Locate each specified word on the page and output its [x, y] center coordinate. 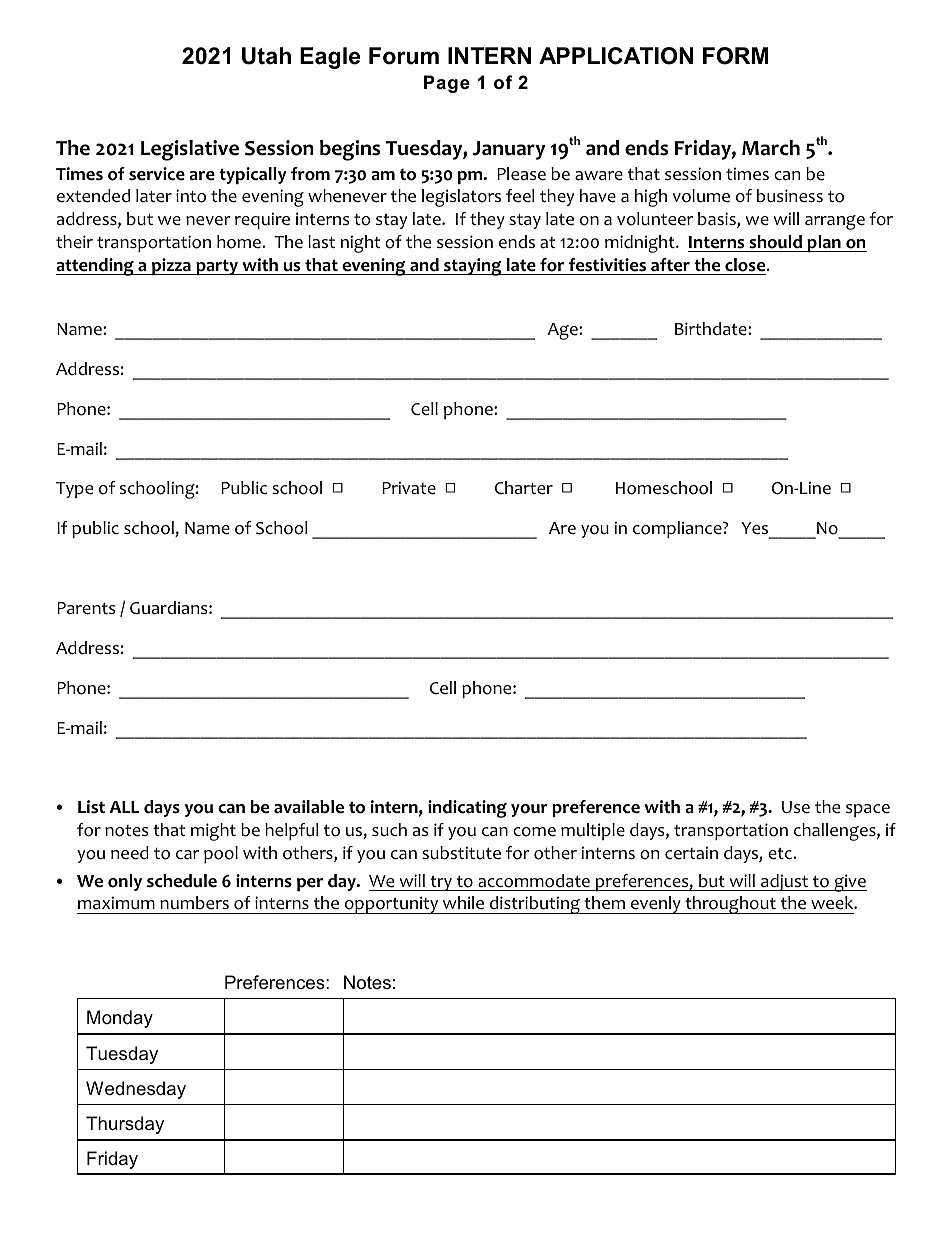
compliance [678, 529]
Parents [86, 608]
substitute [461, 853]
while [463, 903]
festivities [607, 265]
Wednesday [136, 1090]
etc [781, 854]
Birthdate [712, 329]
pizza [171, 266]
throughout [730, 905]
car [187, 855]
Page [447, 84]
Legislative [190, 150]
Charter [524, 488]
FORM [736, 56]
